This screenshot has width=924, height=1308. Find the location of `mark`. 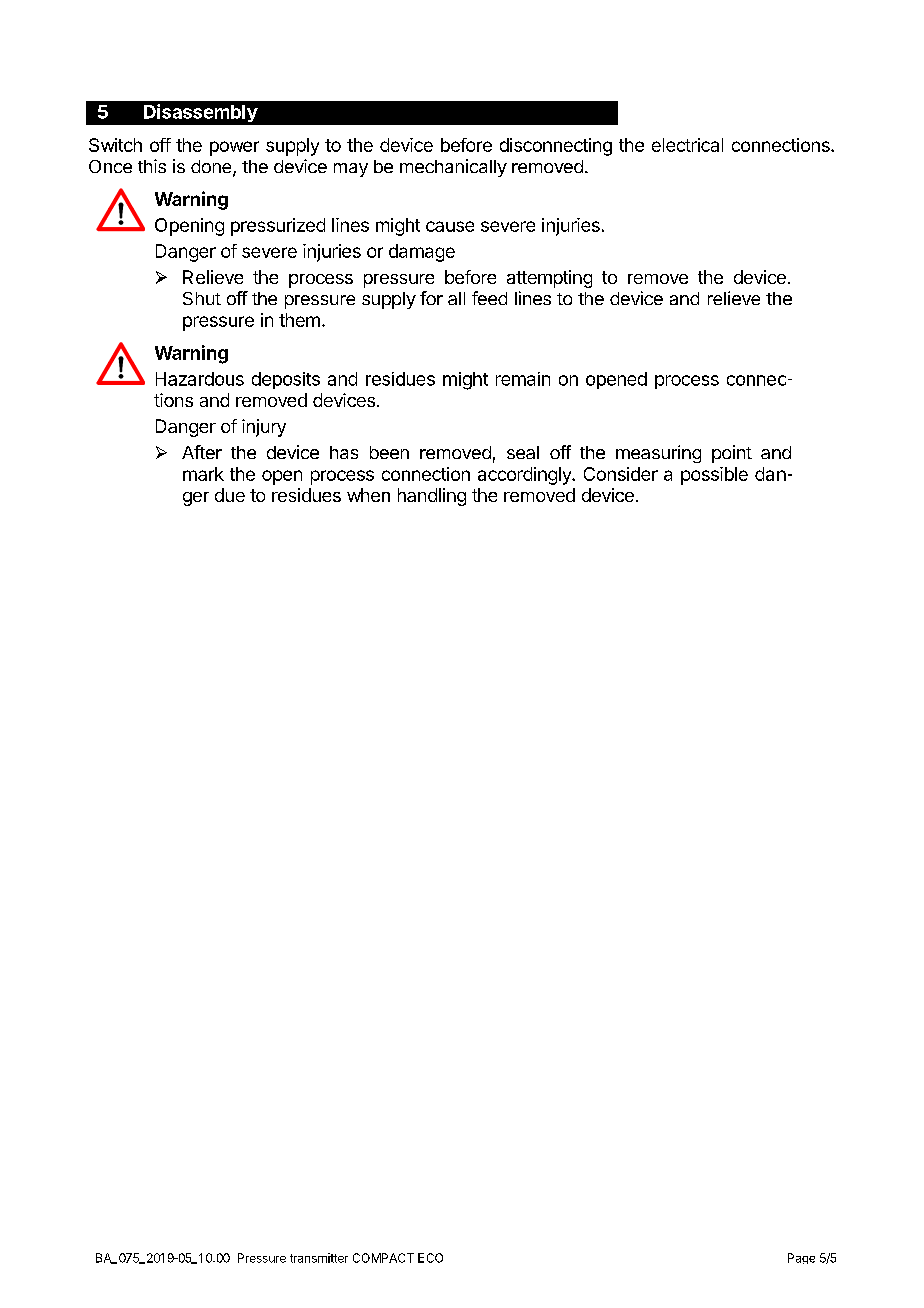

mark is located at coordinates (203, 474).
